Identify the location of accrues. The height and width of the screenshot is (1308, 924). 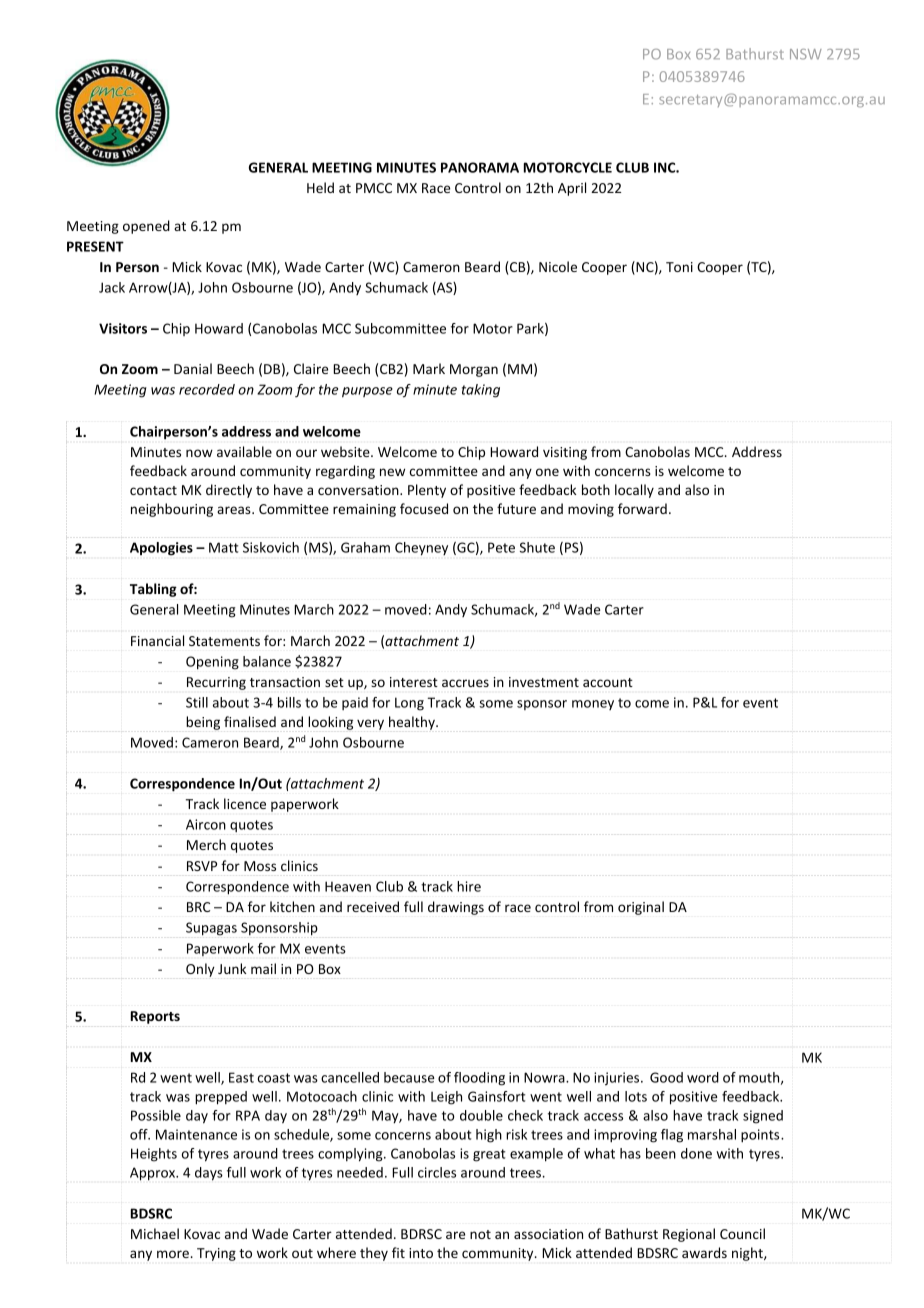
(465, 683).
